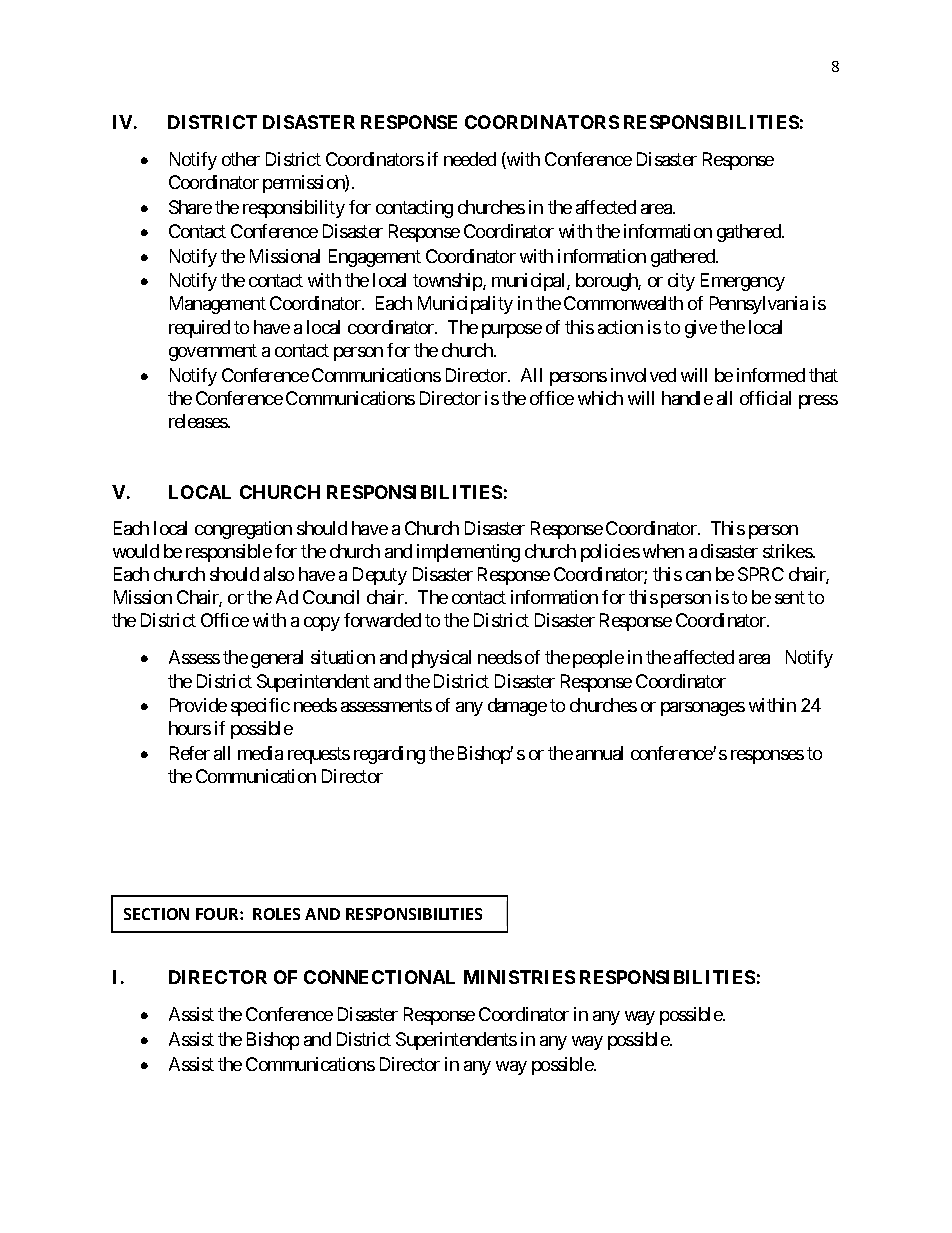  I want to click on releases, so click(199, 421).
